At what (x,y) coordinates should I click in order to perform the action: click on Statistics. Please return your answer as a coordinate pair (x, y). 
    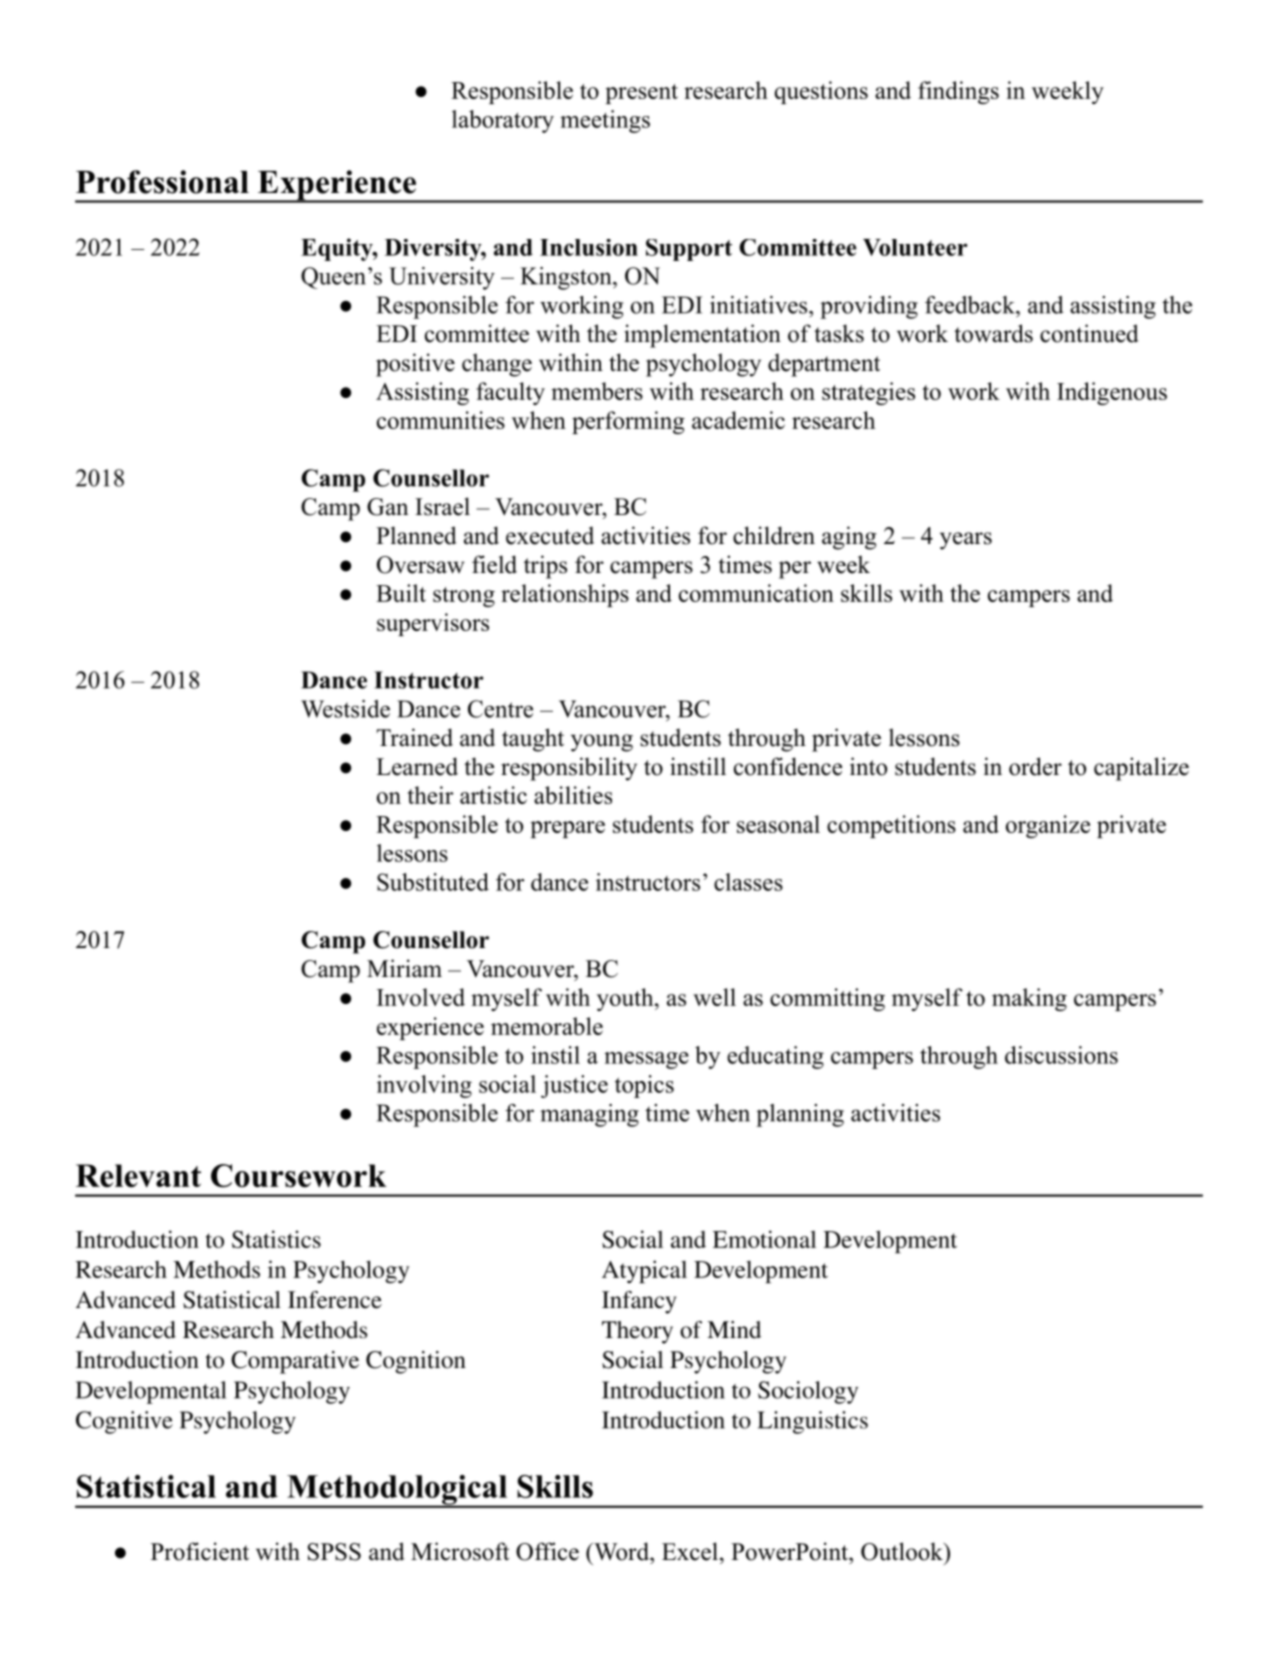
    Looking at the image, I should click on (276, 1239).
